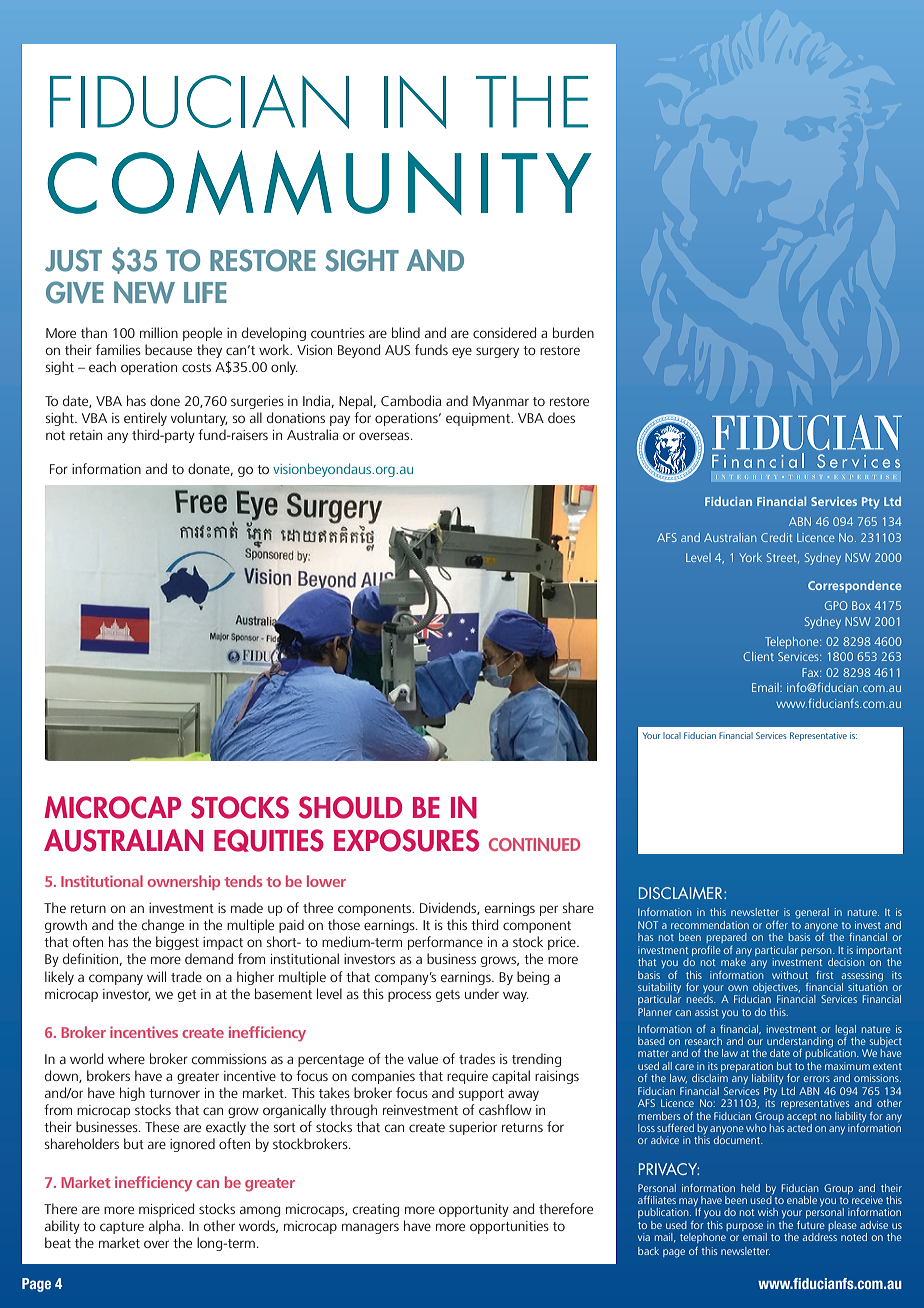  Describe the element at coordinates (269, 840) in the screenshot. I see `EQUITIES` at that location.
